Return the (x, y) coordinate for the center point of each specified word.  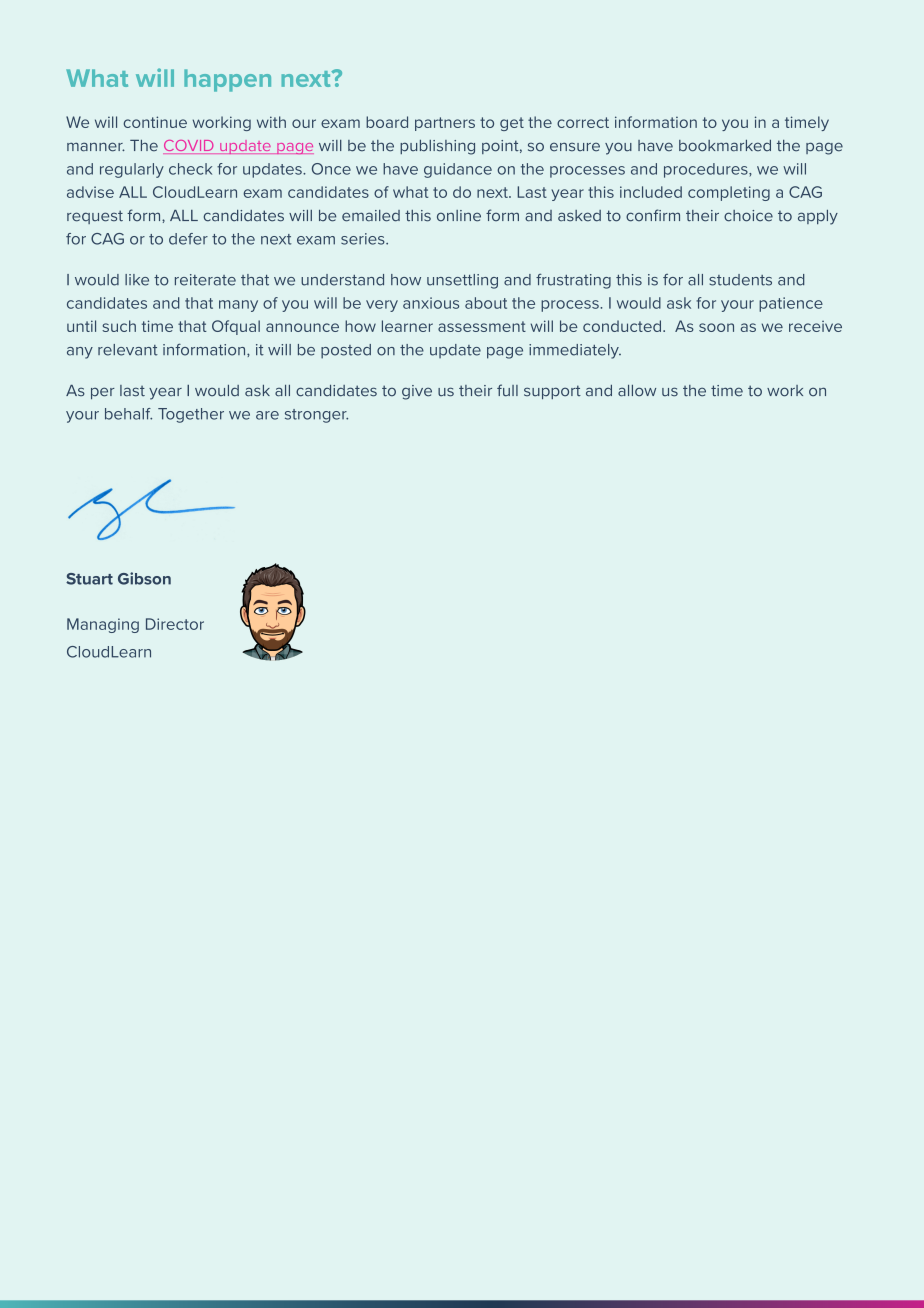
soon (716, 327)
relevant (128, 350)
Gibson (144, 578)
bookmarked (725, 146)
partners (445, 124)
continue (155, 122)
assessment (482, 326)
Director (175, 624)
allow (637, 391)
